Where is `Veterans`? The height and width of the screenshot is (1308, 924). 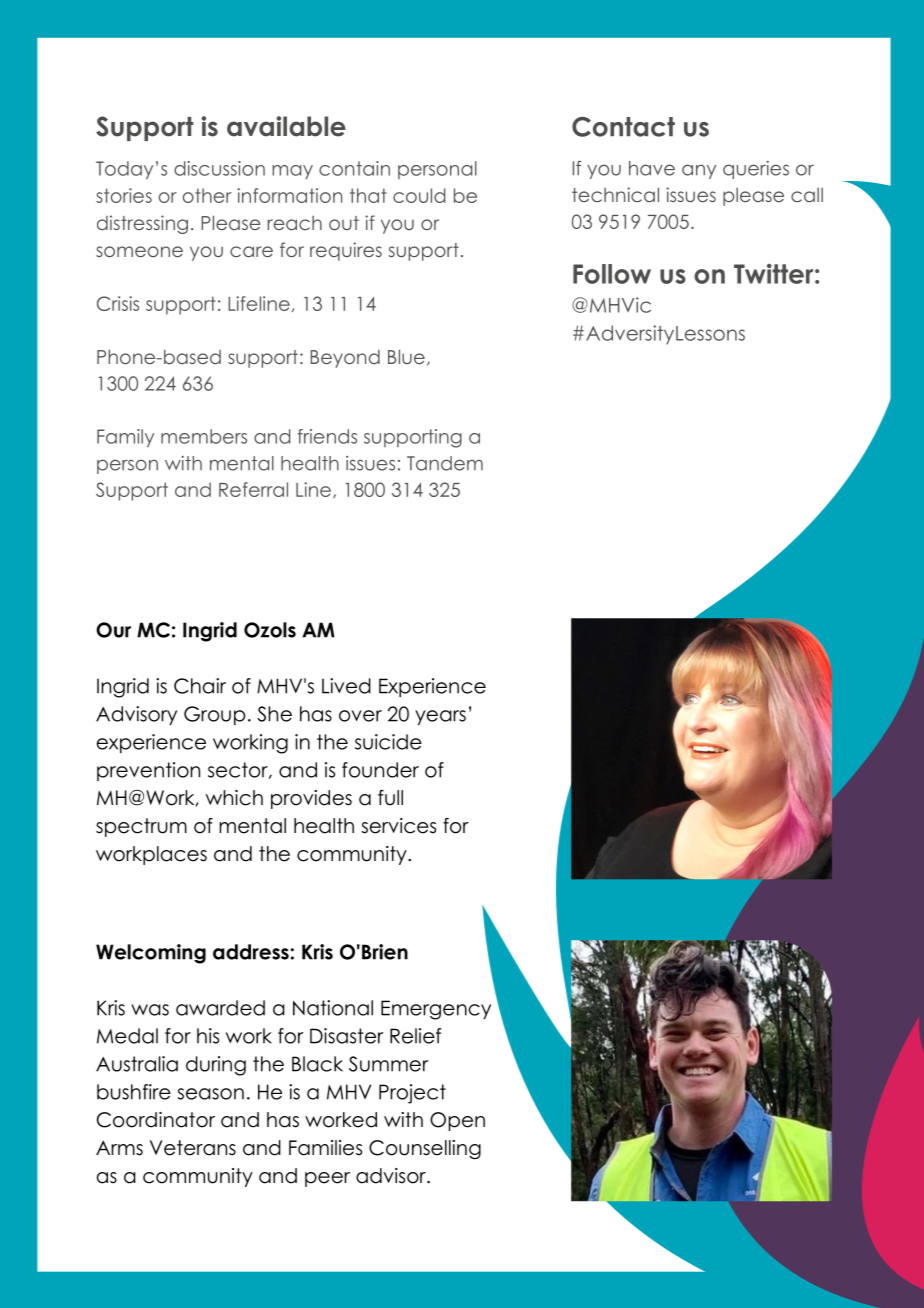 Veterans is located at coordinates (193, 1148).
